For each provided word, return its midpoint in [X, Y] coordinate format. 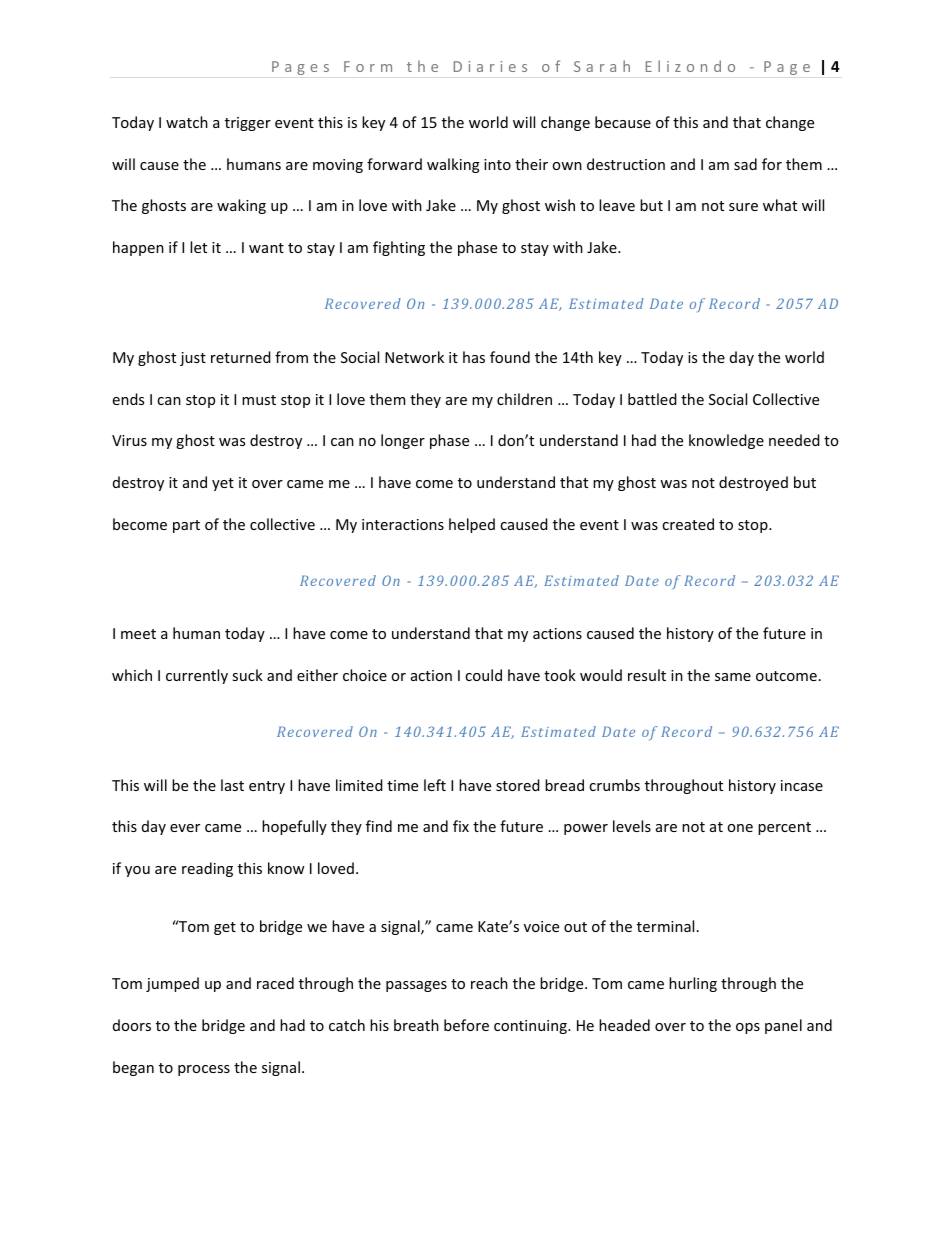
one [740, 828]
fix [461, 826]
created [688, 524]
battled [652, 399]
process [204, 1070]
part [186, 526]
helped [472, 525]
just [193, 359]
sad [745, 164]
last [232, 785]
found [510, 357]
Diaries [490, 66]
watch [187, 122]
